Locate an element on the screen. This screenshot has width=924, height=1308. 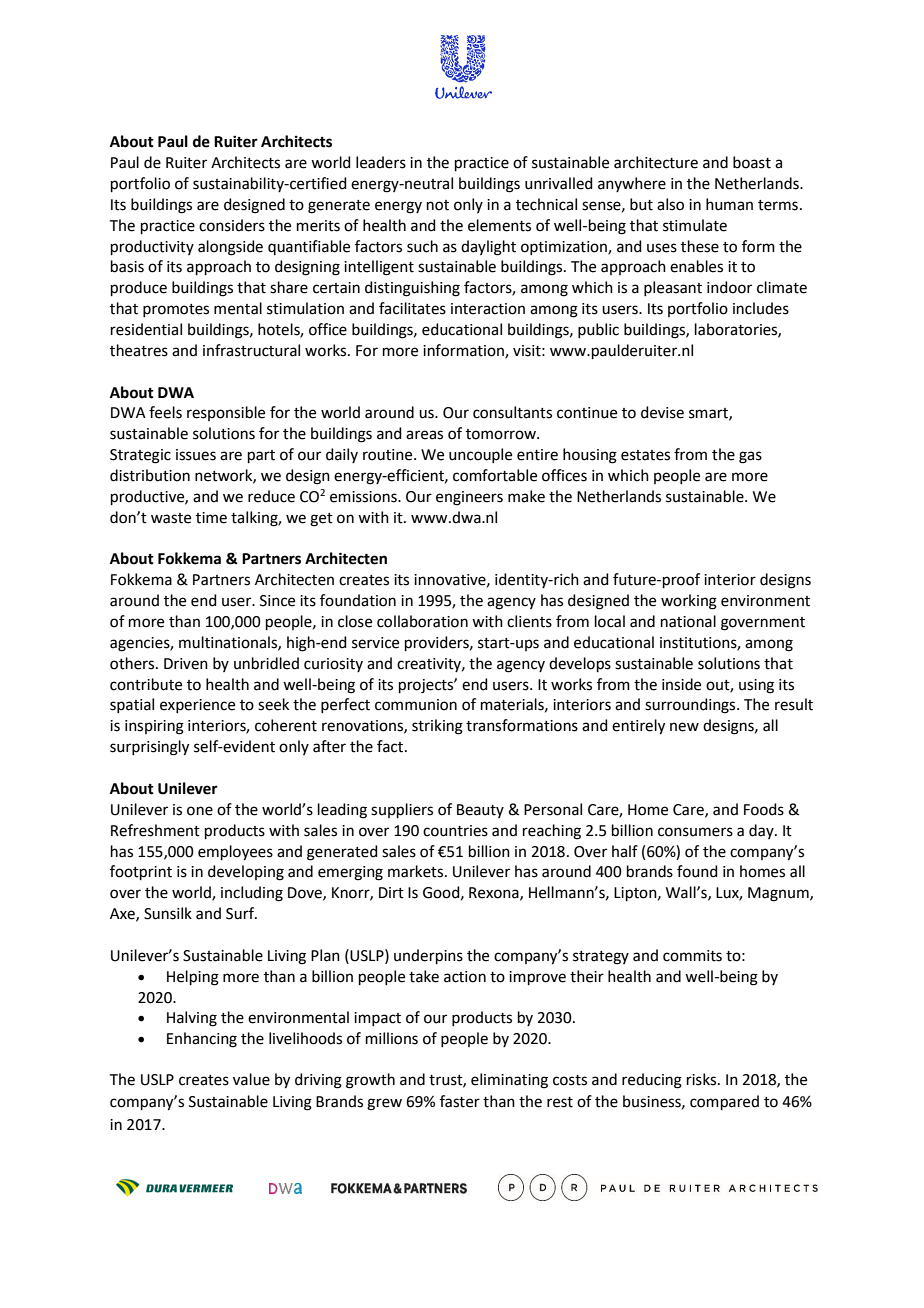
employees is located at coordinates (235, 853).
